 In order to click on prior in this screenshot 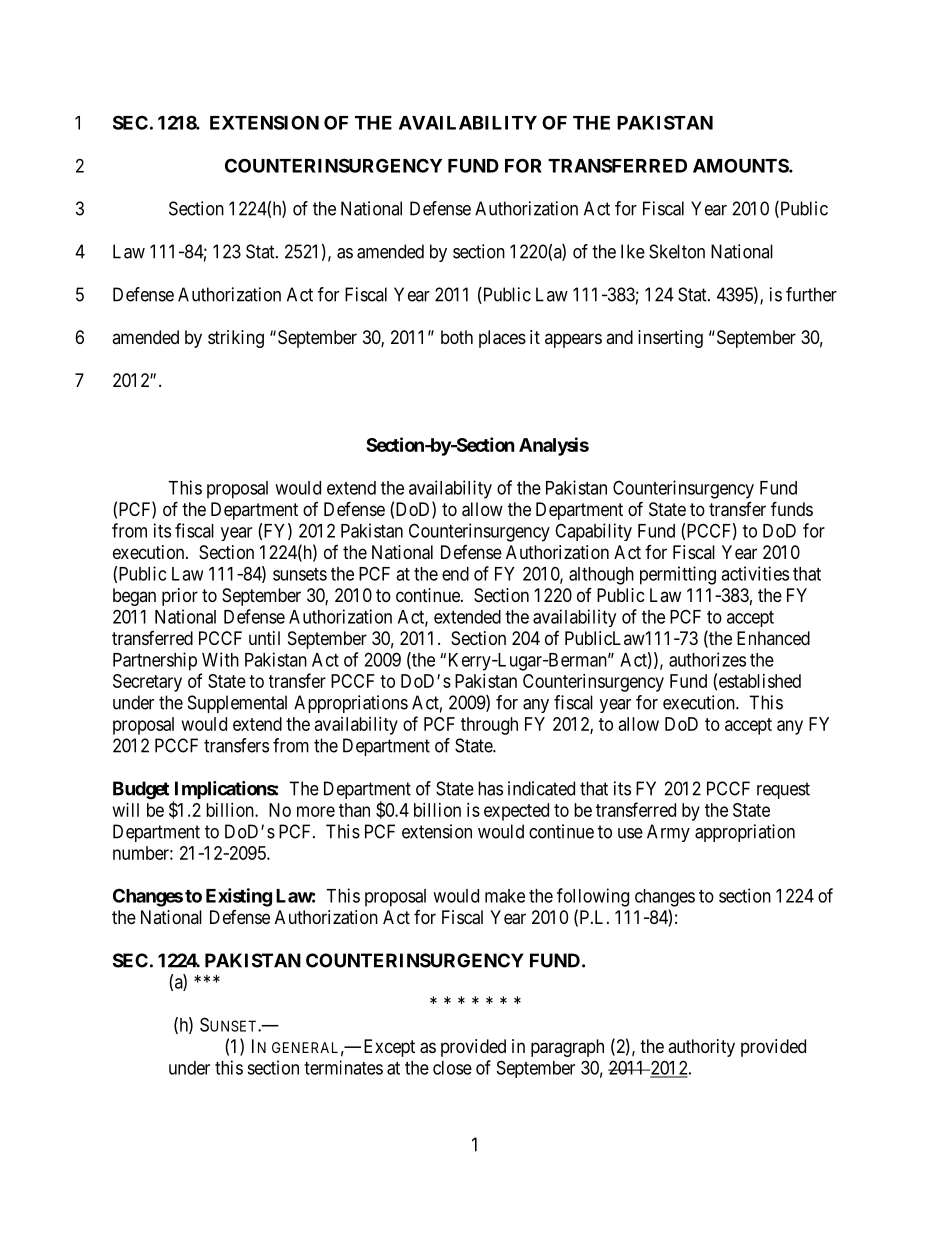, I will do `click(180, 597)`.
